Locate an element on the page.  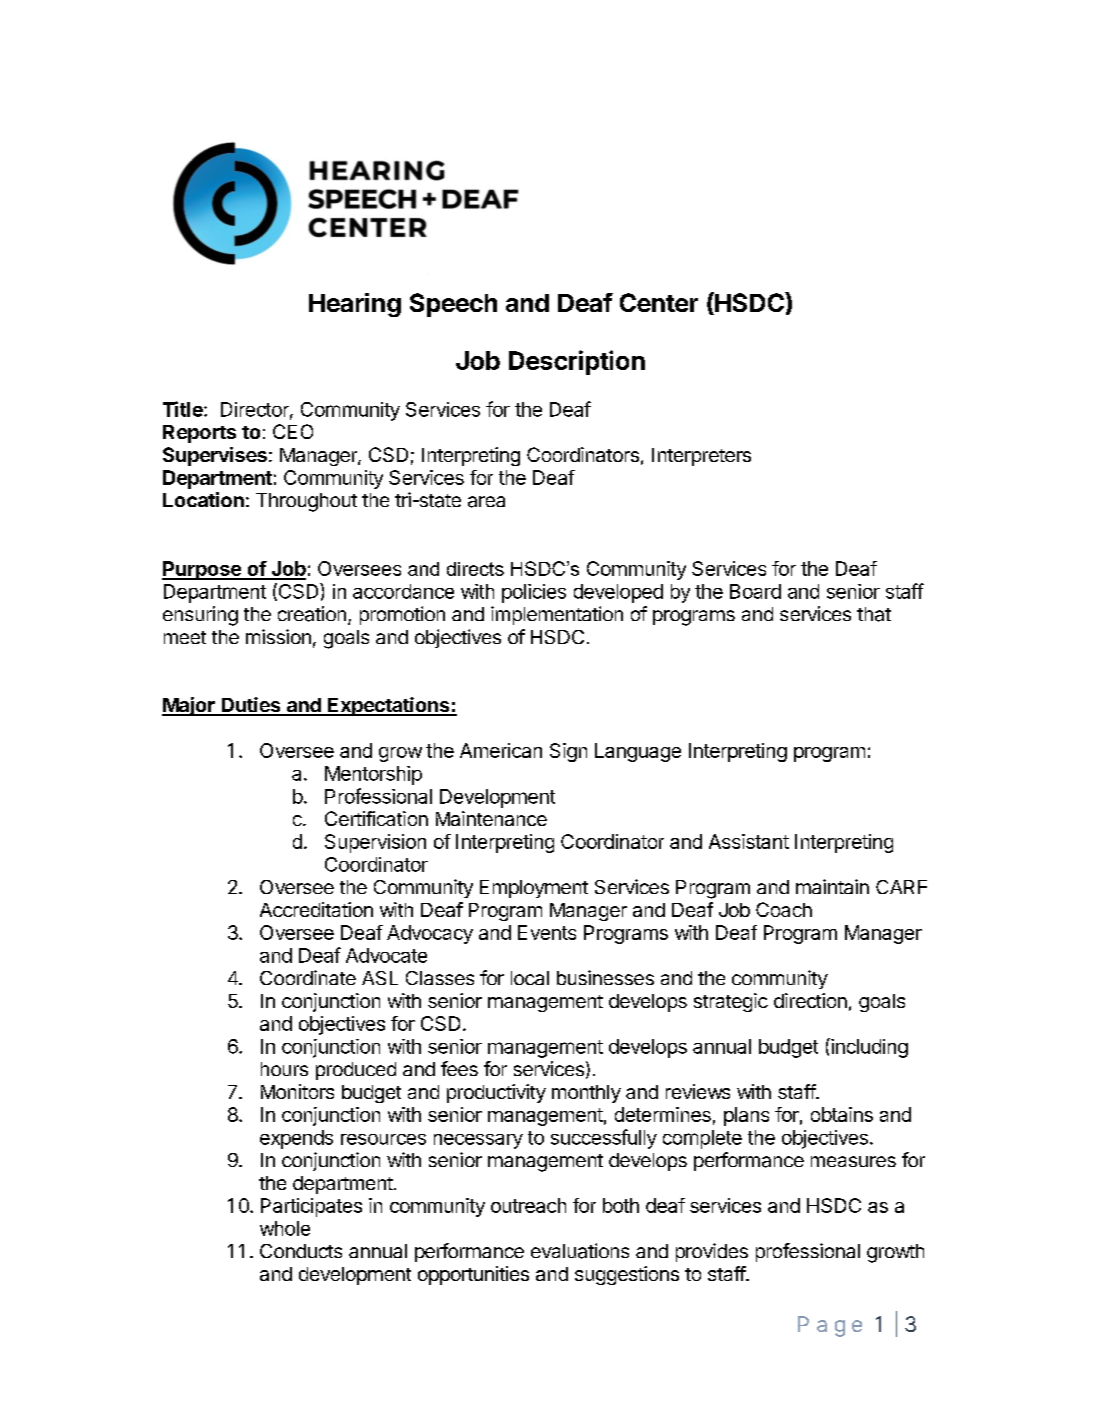
Hearing is located at coordinates (355, 305).
